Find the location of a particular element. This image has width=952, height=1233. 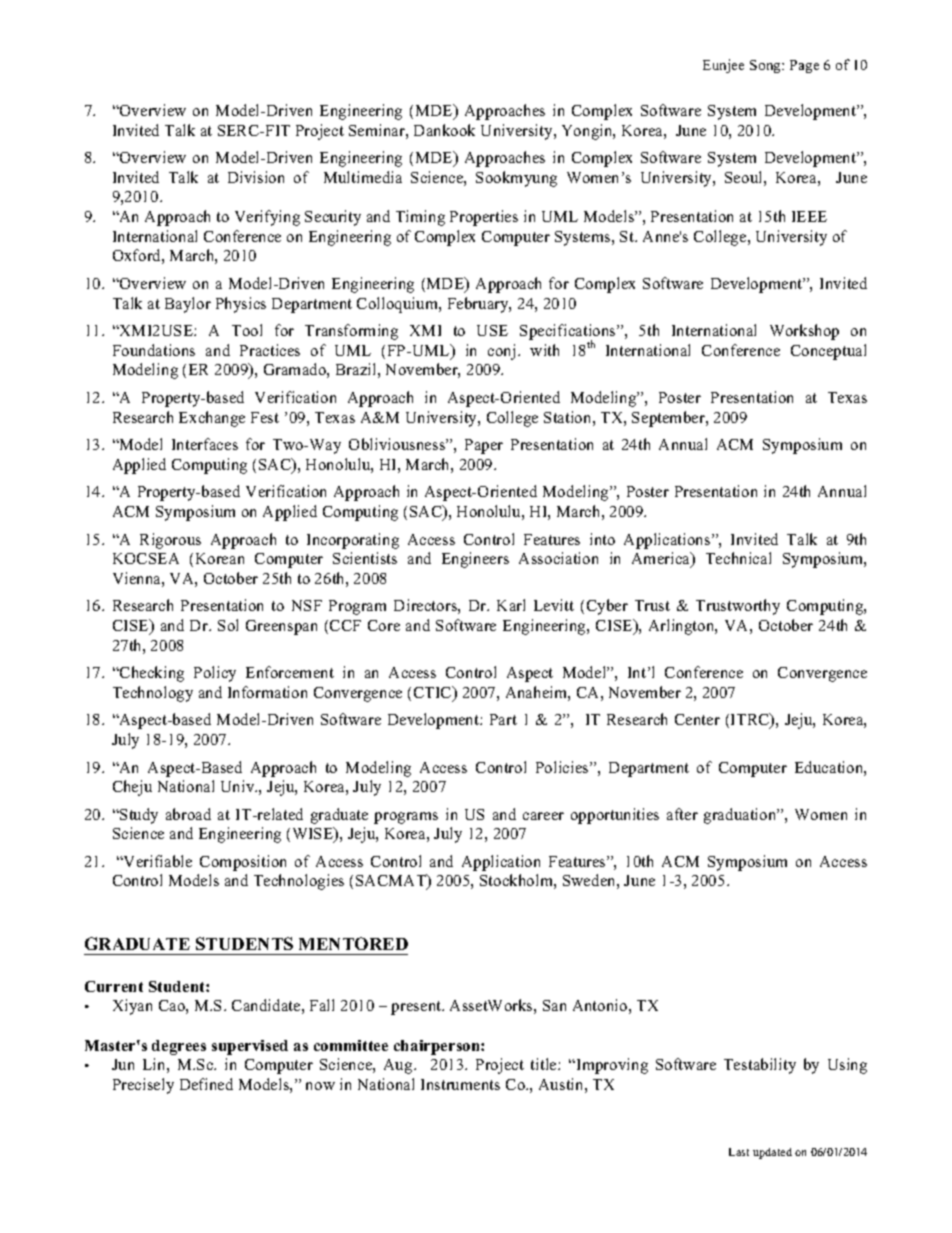

Paper is located at coordinates (484, 446).
